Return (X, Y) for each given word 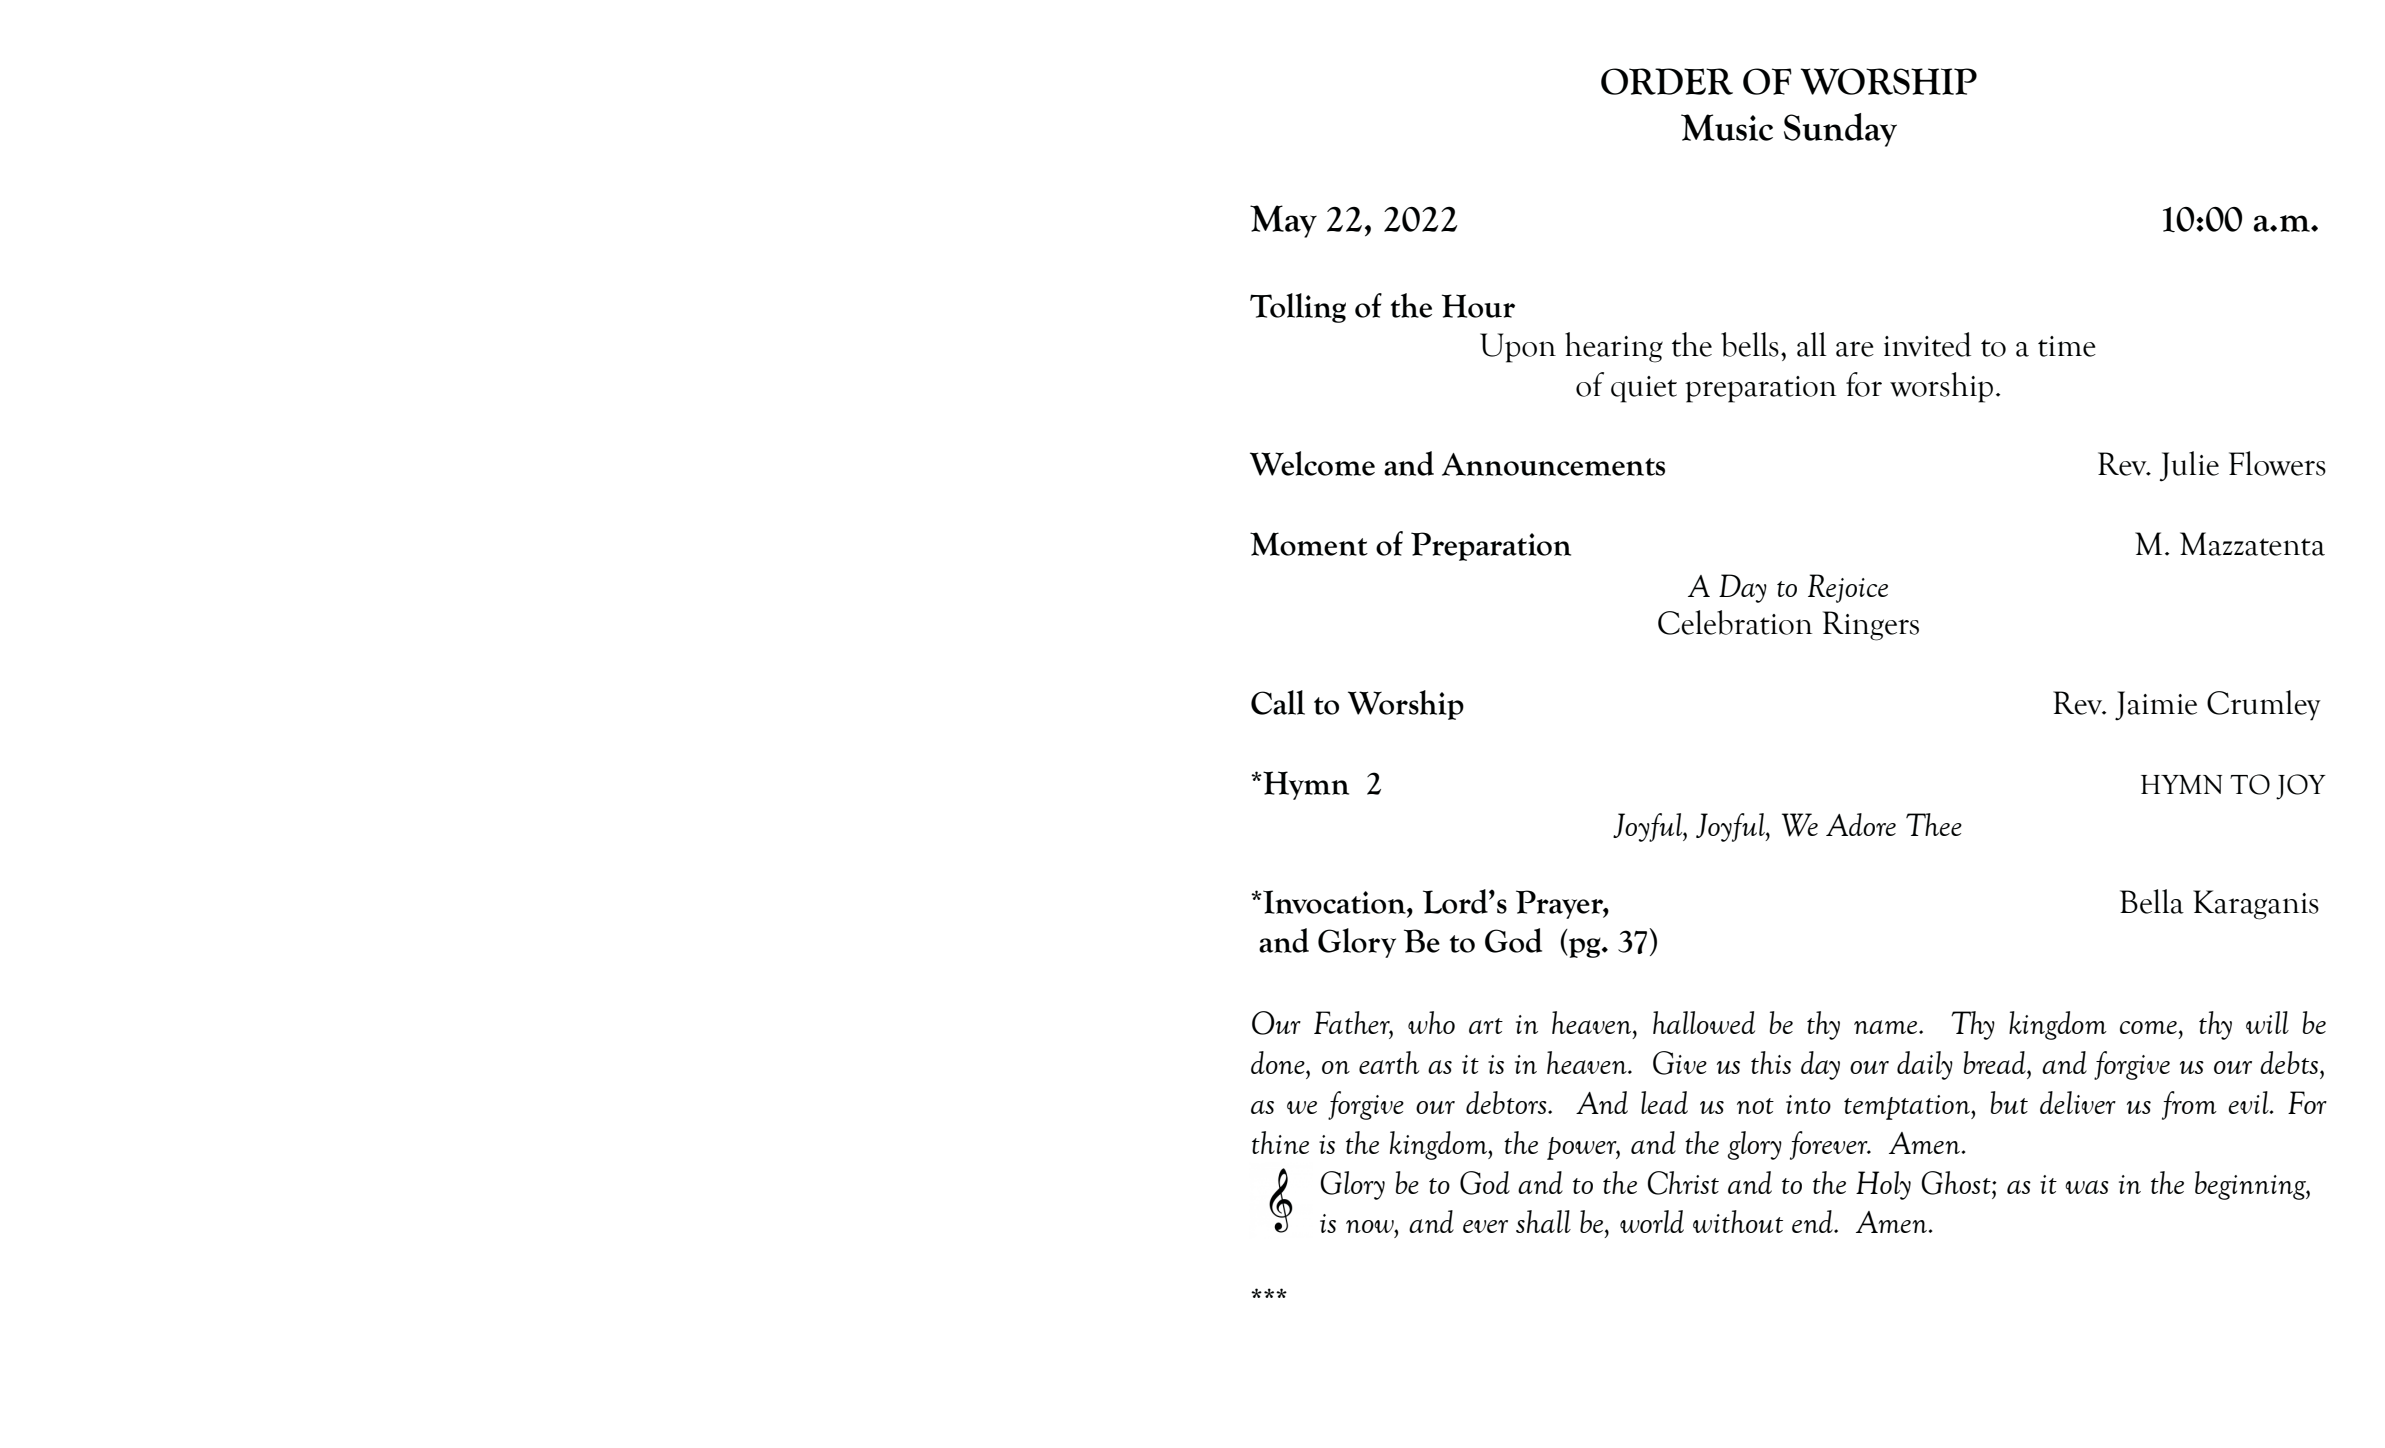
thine (1280, 1142)
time (2067, 346)
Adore (1861, 824)
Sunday (1840, 130)
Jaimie (2156, 705)
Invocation (1334, 902)
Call (1278, 702)
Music (1727, 127)
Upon (1518, 348)
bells (1750, 344)
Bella (2152, 901)
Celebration (1735, 622)
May (1283, 221)
